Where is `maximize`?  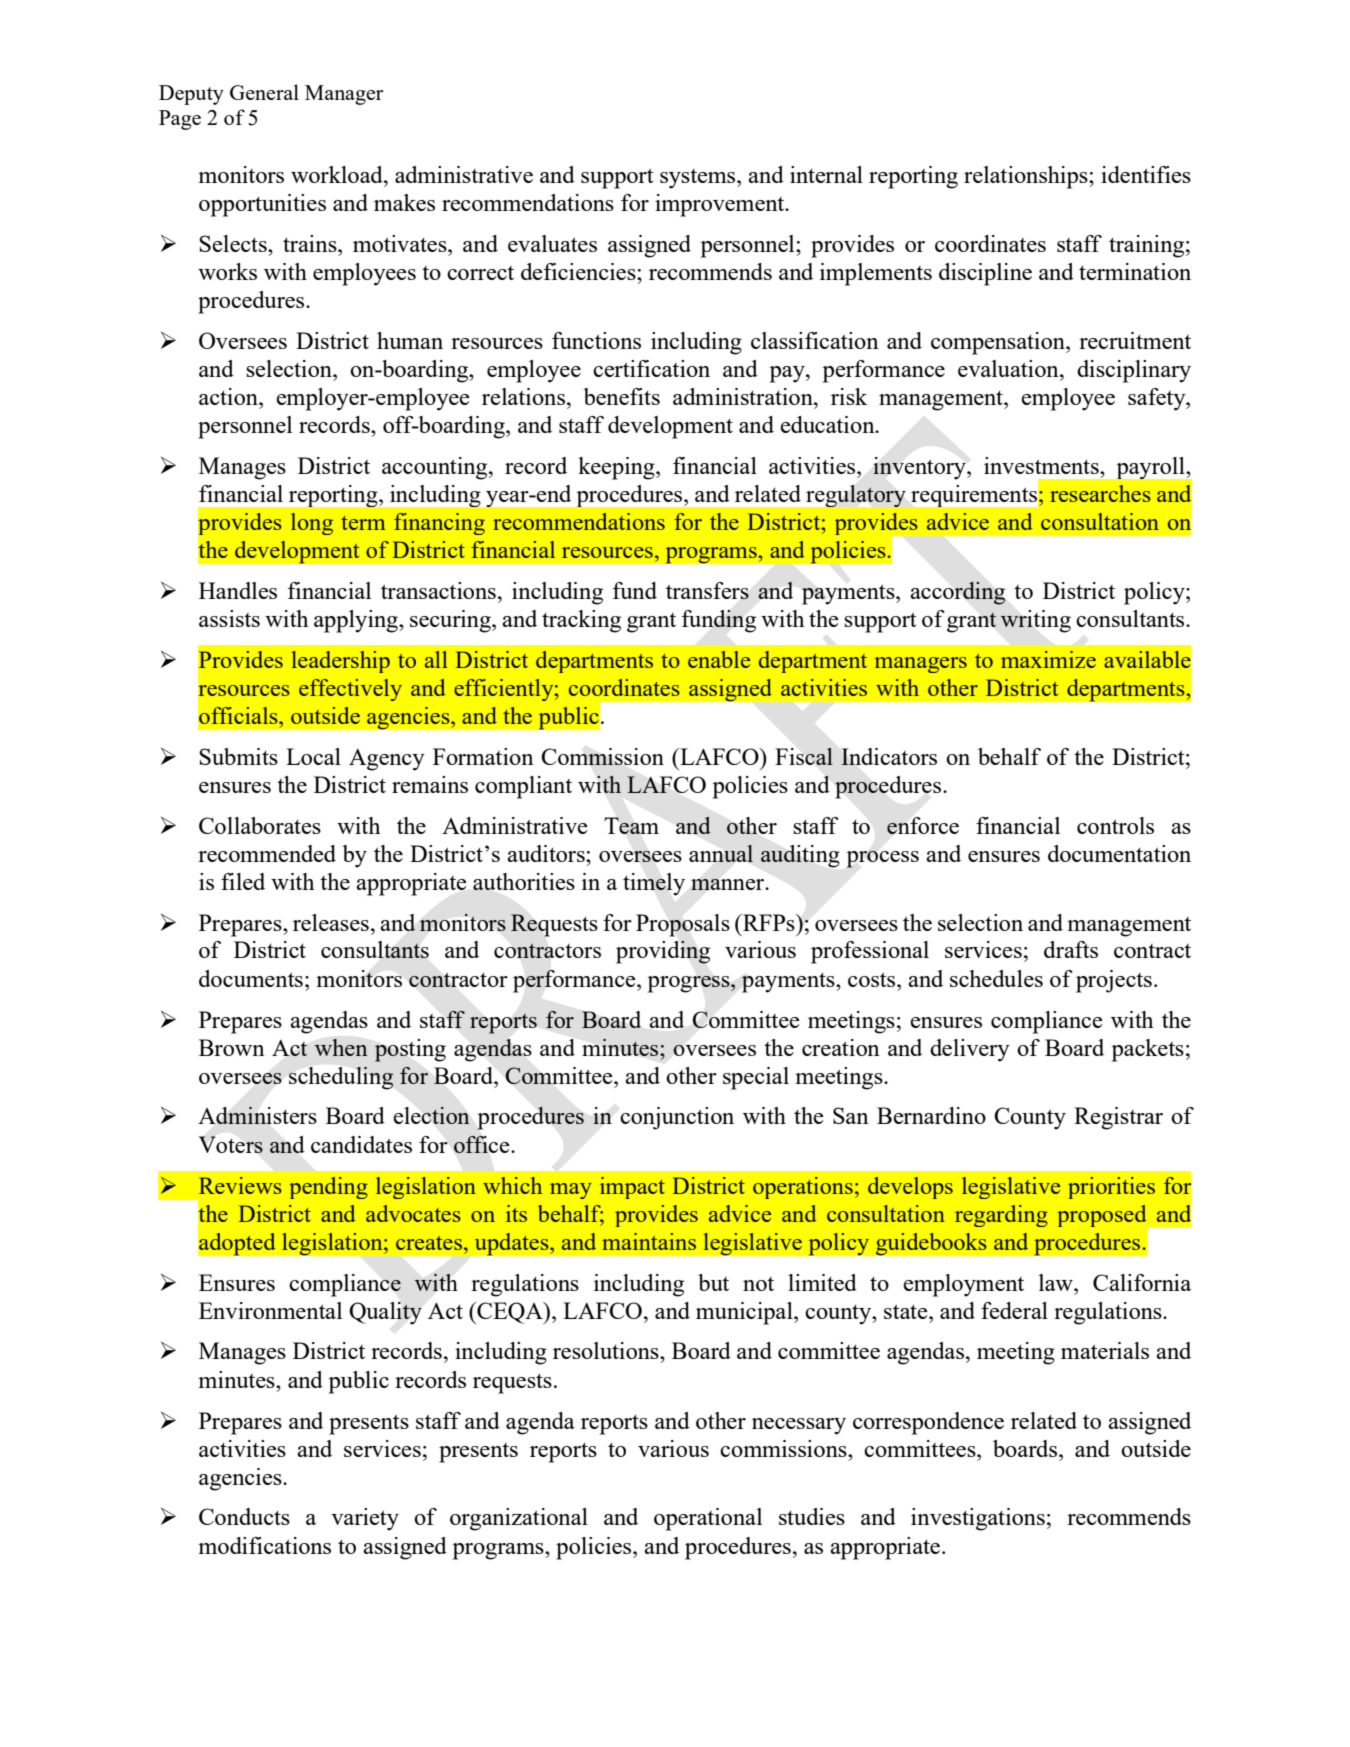
maximize is located at coordinates (1048, 659).
